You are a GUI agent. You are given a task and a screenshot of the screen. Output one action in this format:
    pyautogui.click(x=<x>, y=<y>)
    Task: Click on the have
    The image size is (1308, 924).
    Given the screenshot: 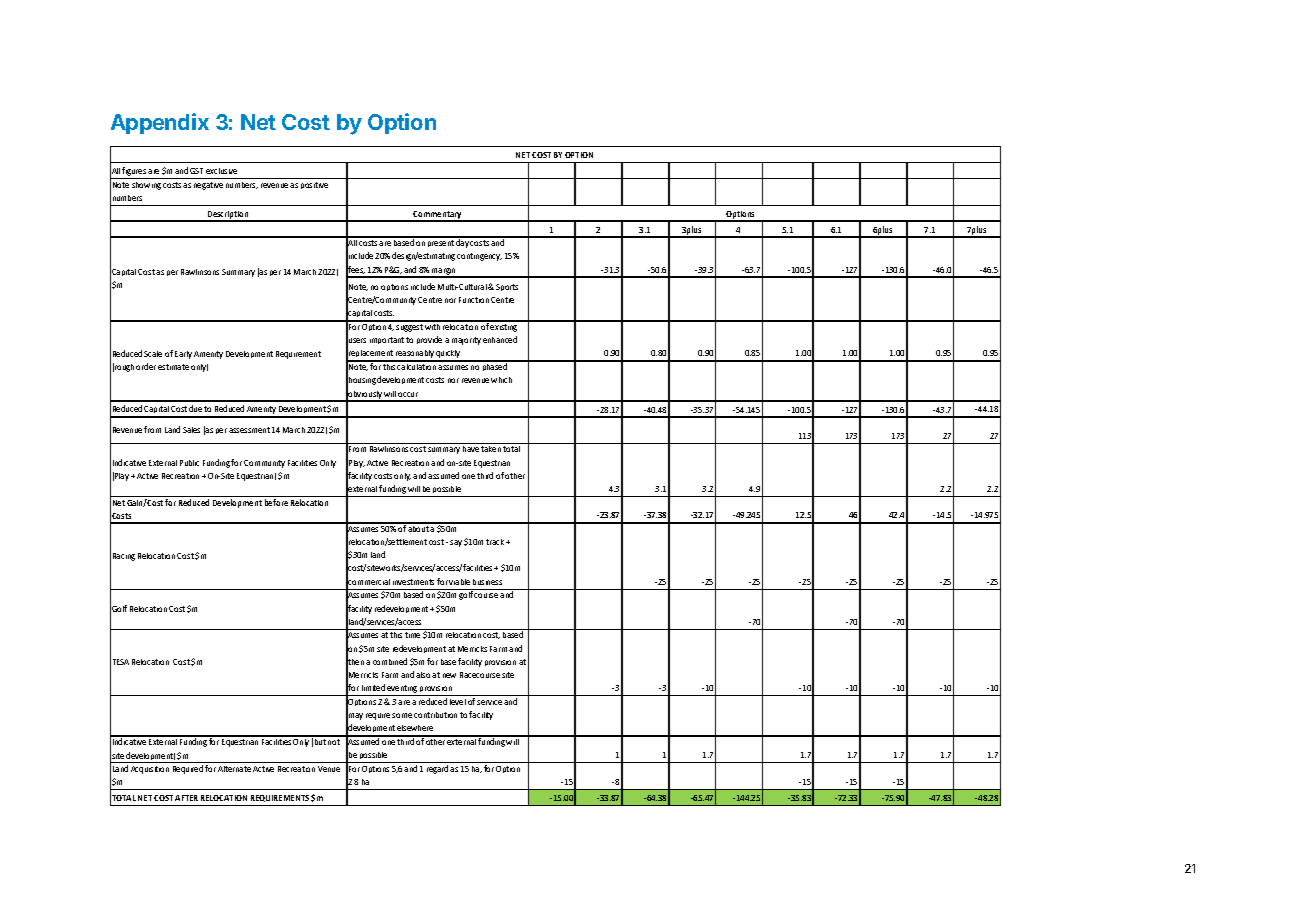 What is the action you would take?
    pyautogui.click(x=471, y=449)
